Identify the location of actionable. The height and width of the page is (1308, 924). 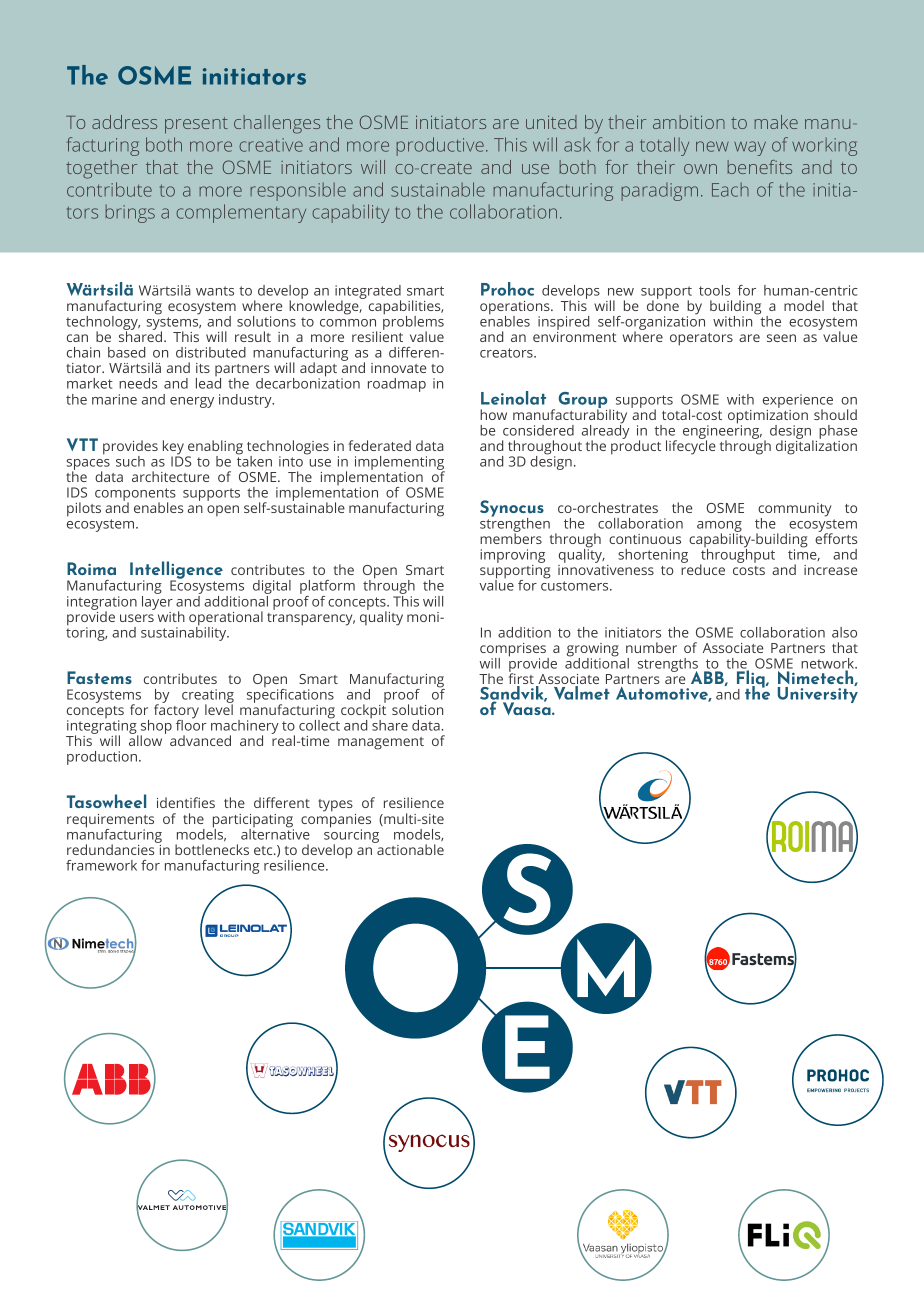
(409, 848).
